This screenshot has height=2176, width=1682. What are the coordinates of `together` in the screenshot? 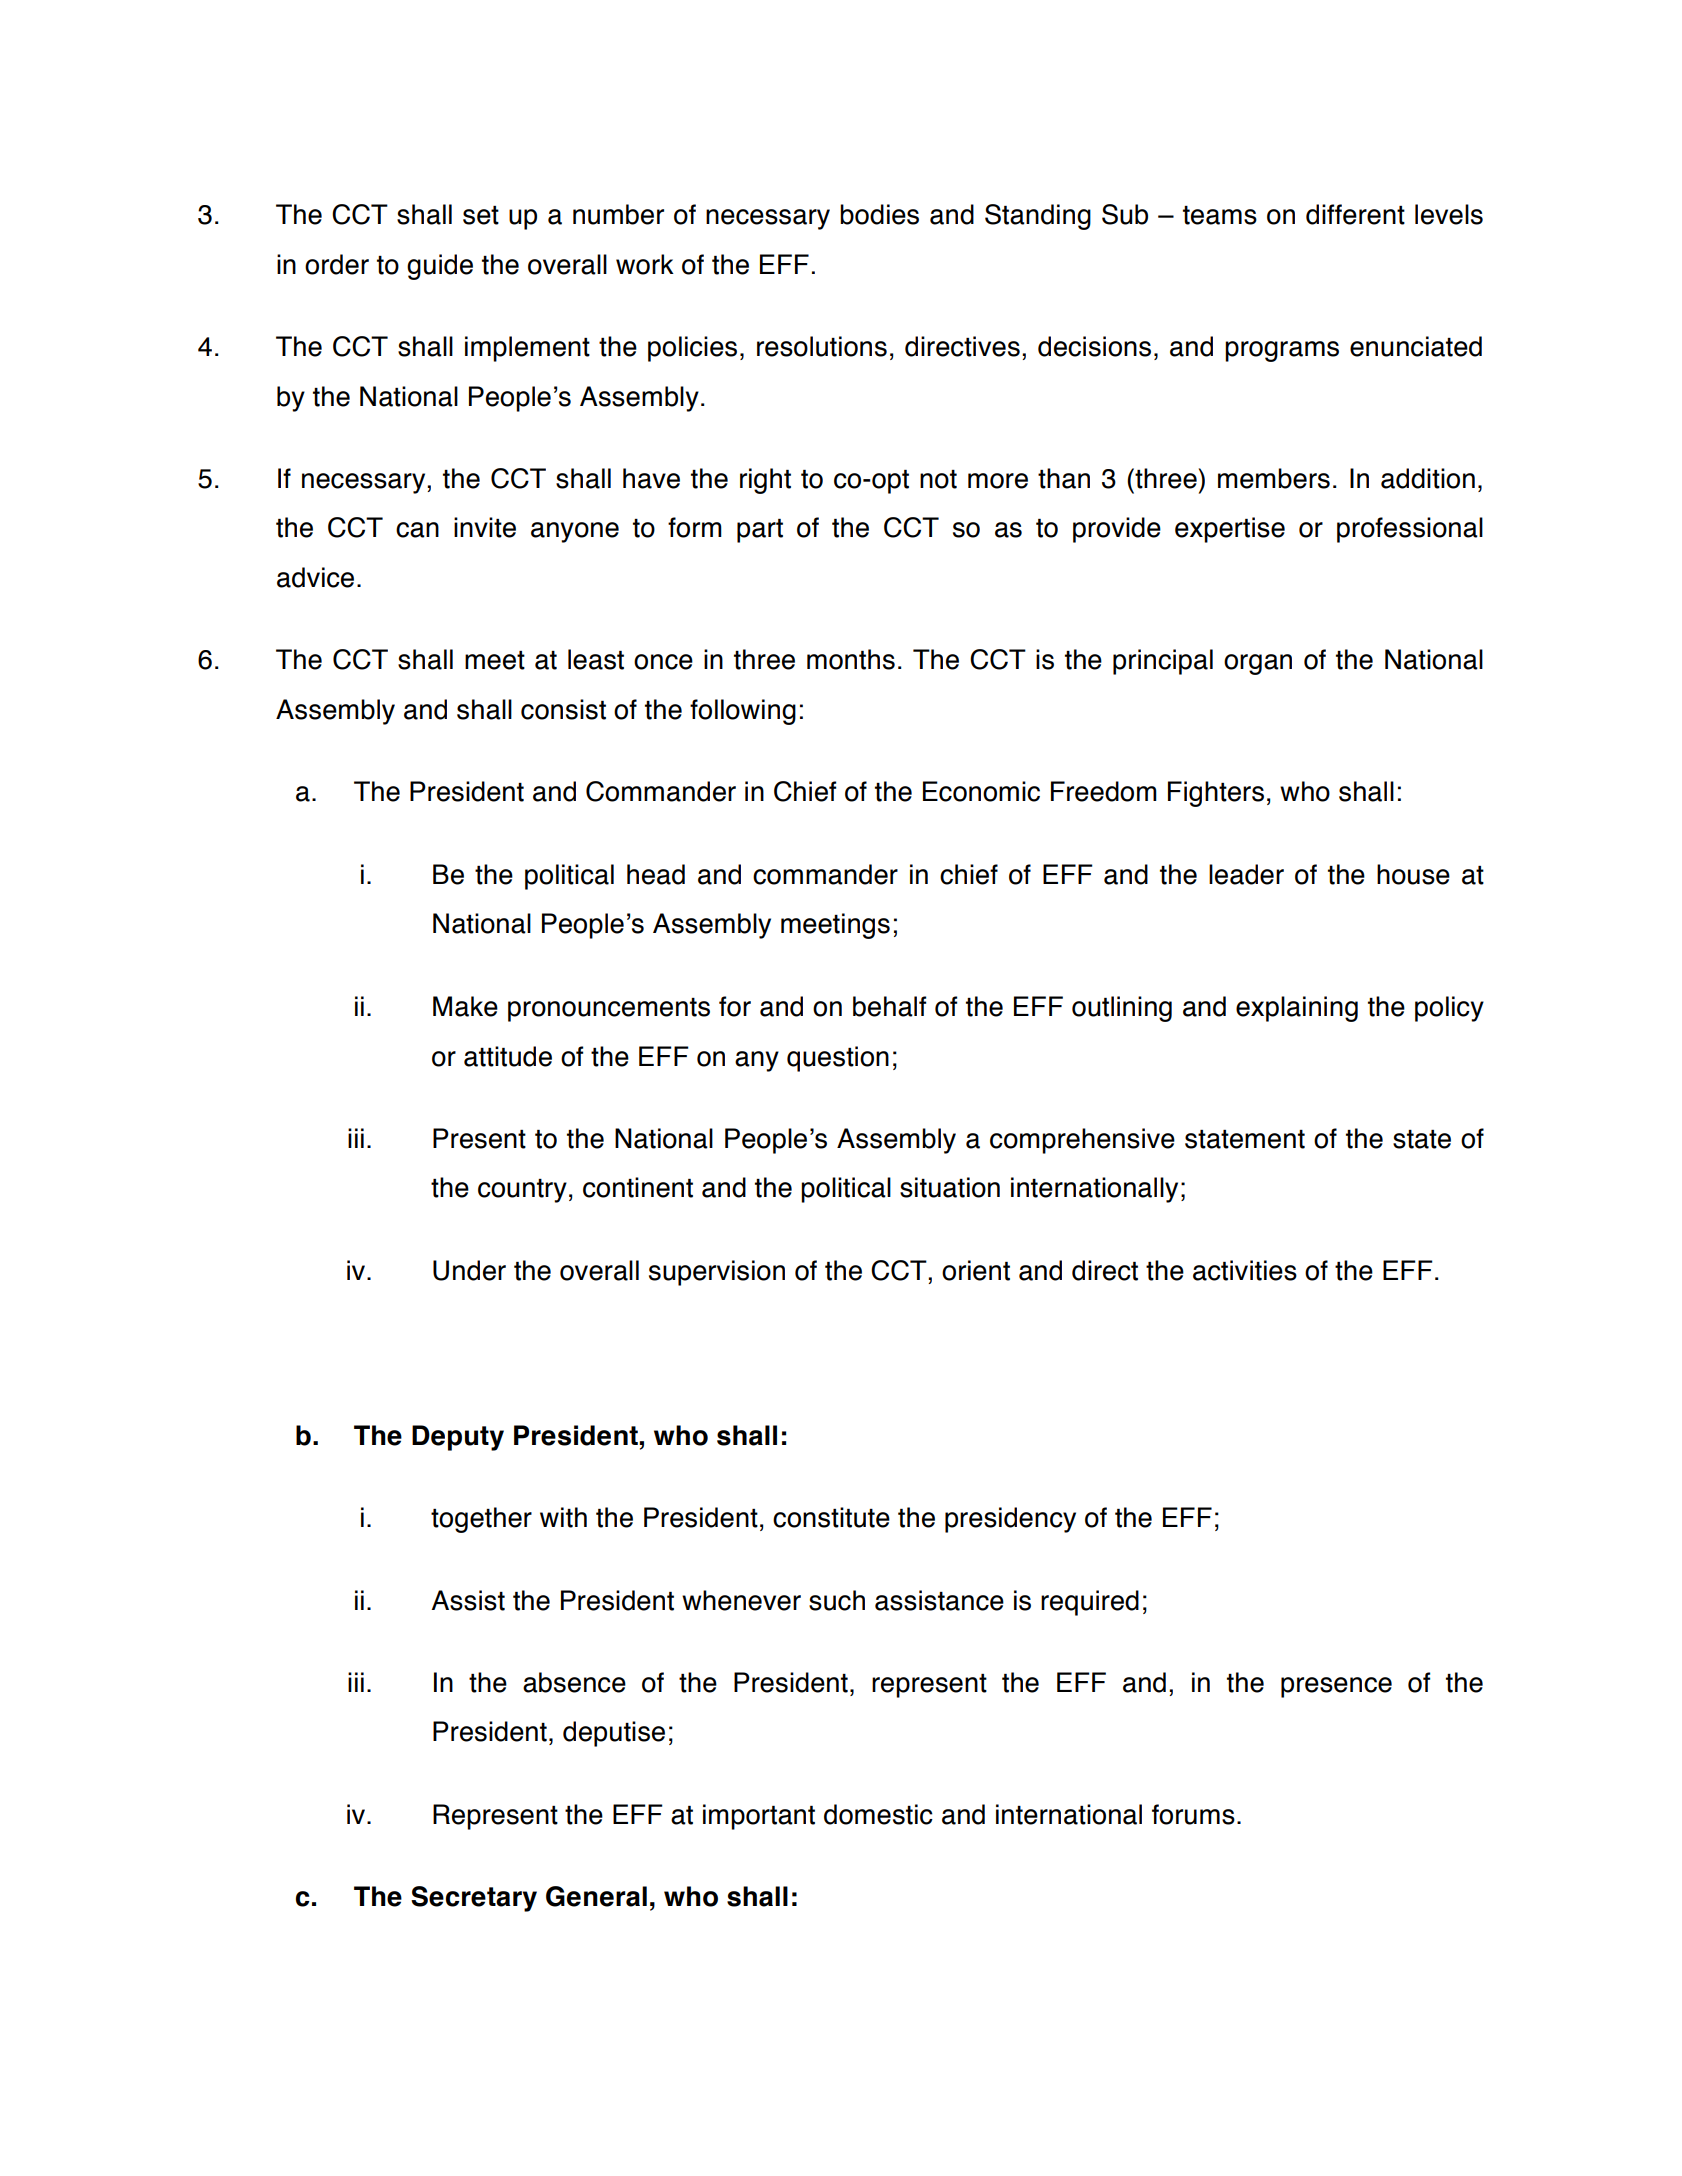 It's located at (481, 1520).
